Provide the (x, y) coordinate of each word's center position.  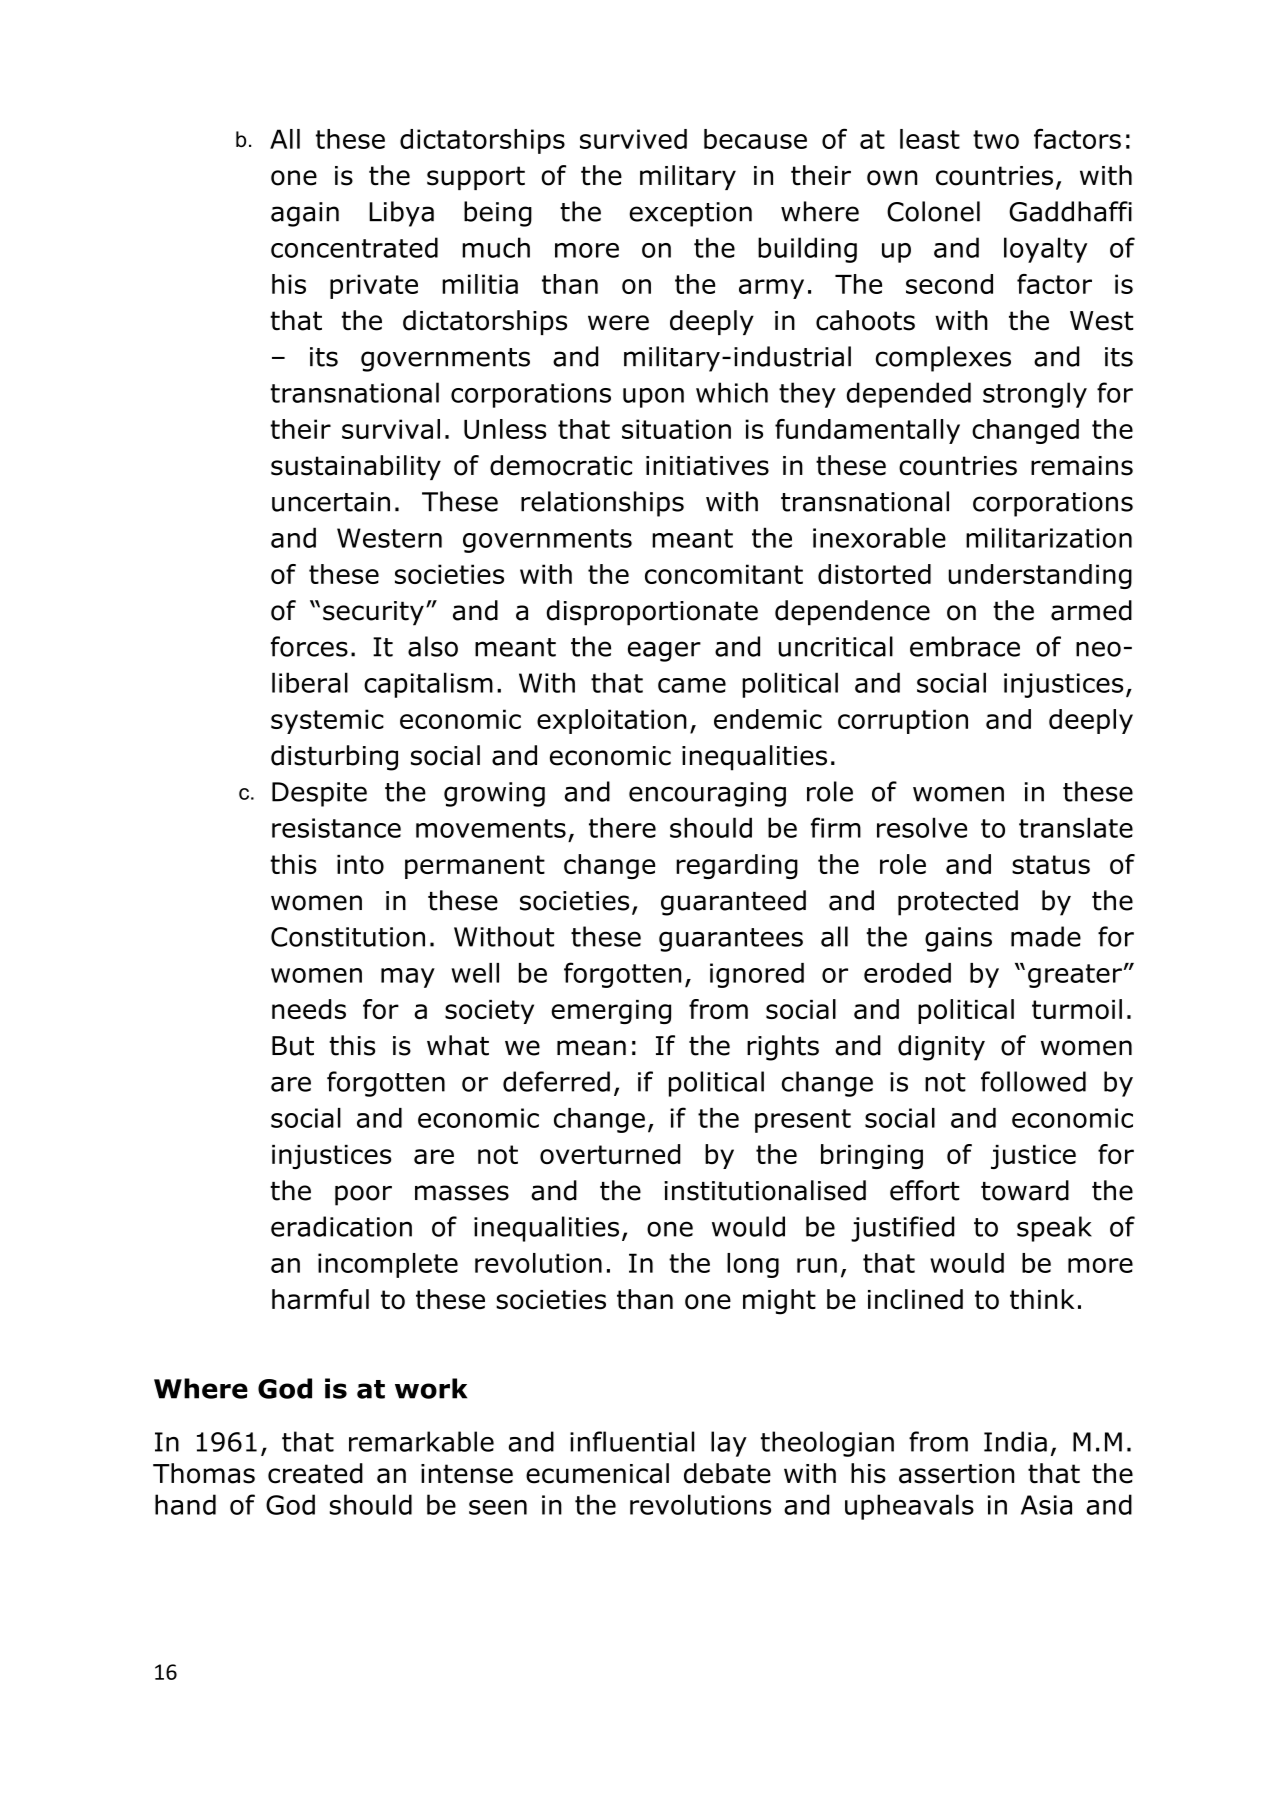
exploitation (612, 721)
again (305, 214)
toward (1025, 1190)
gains (958, 939)
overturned (610, 1154)
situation (676, 429)
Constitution (348, 937)
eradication (341, 1226)
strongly (1035, 395)
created (315, 1473)
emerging (611, 1012)
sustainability (356, 467)
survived (633, 139)
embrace (965, 646)
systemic (327, 721)
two (996, 139)
